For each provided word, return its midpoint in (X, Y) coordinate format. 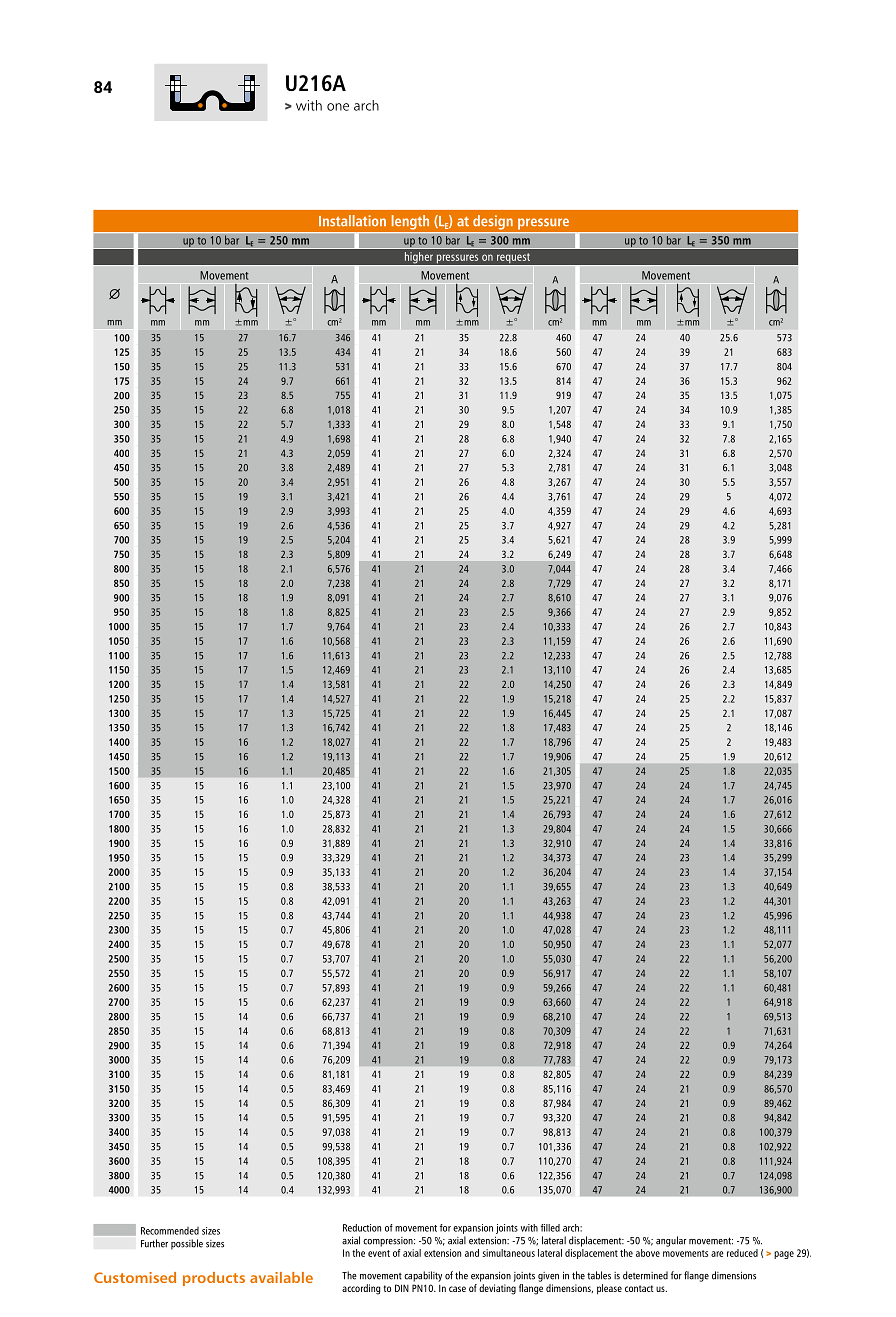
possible (187, 1244)
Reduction (362, 1228)
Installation (352, 221)
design (492, 222)
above (648, 1253)
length (410, 222)
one (338, 107)
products (214, 1279)
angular (671, 1241)
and (472, 1253)
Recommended (170, 1231)
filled (550, 1228)
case (457, 1289)
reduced (742, 1253)
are (717, 1254)
